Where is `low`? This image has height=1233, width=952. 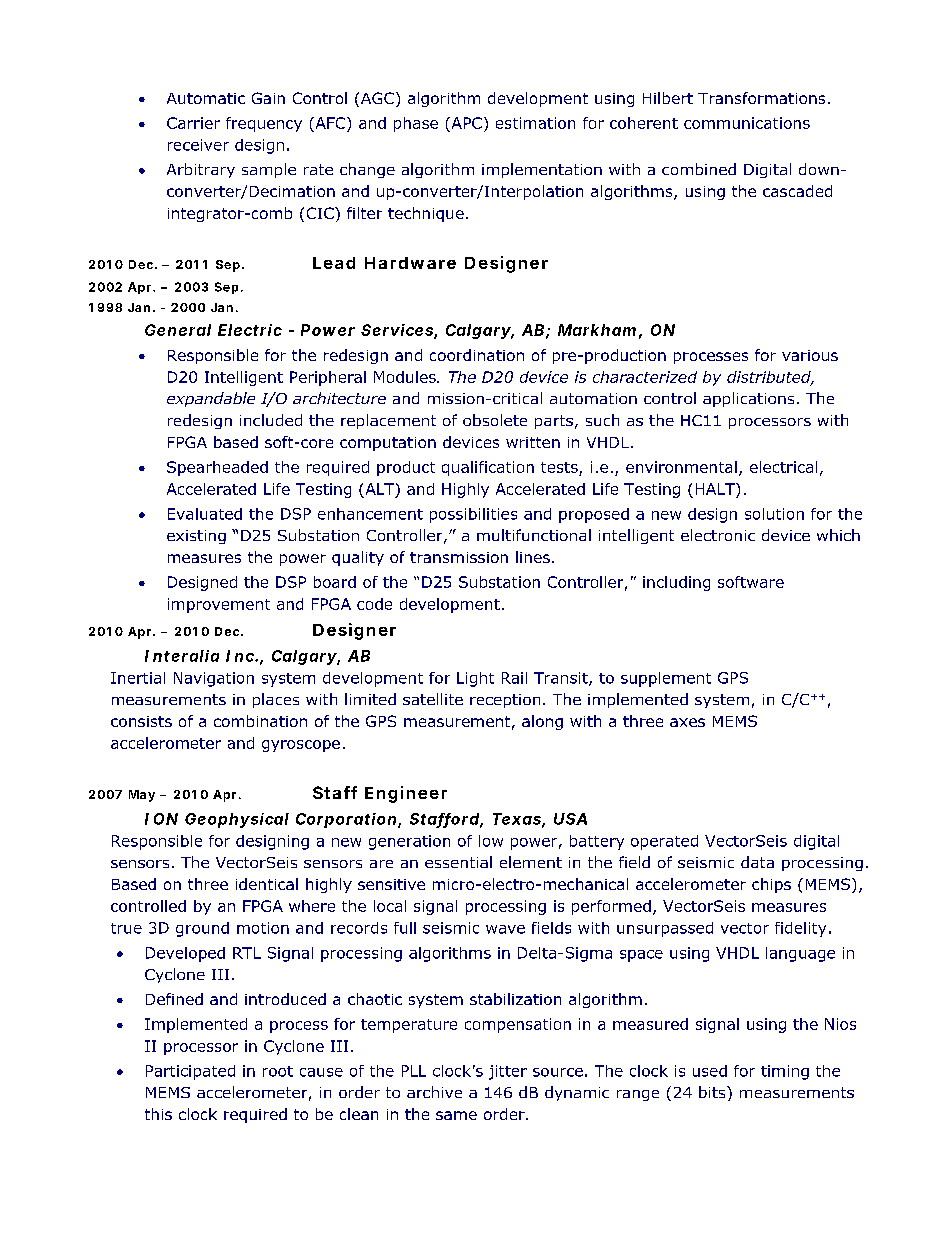
low is located at coordinates (491, 841).
